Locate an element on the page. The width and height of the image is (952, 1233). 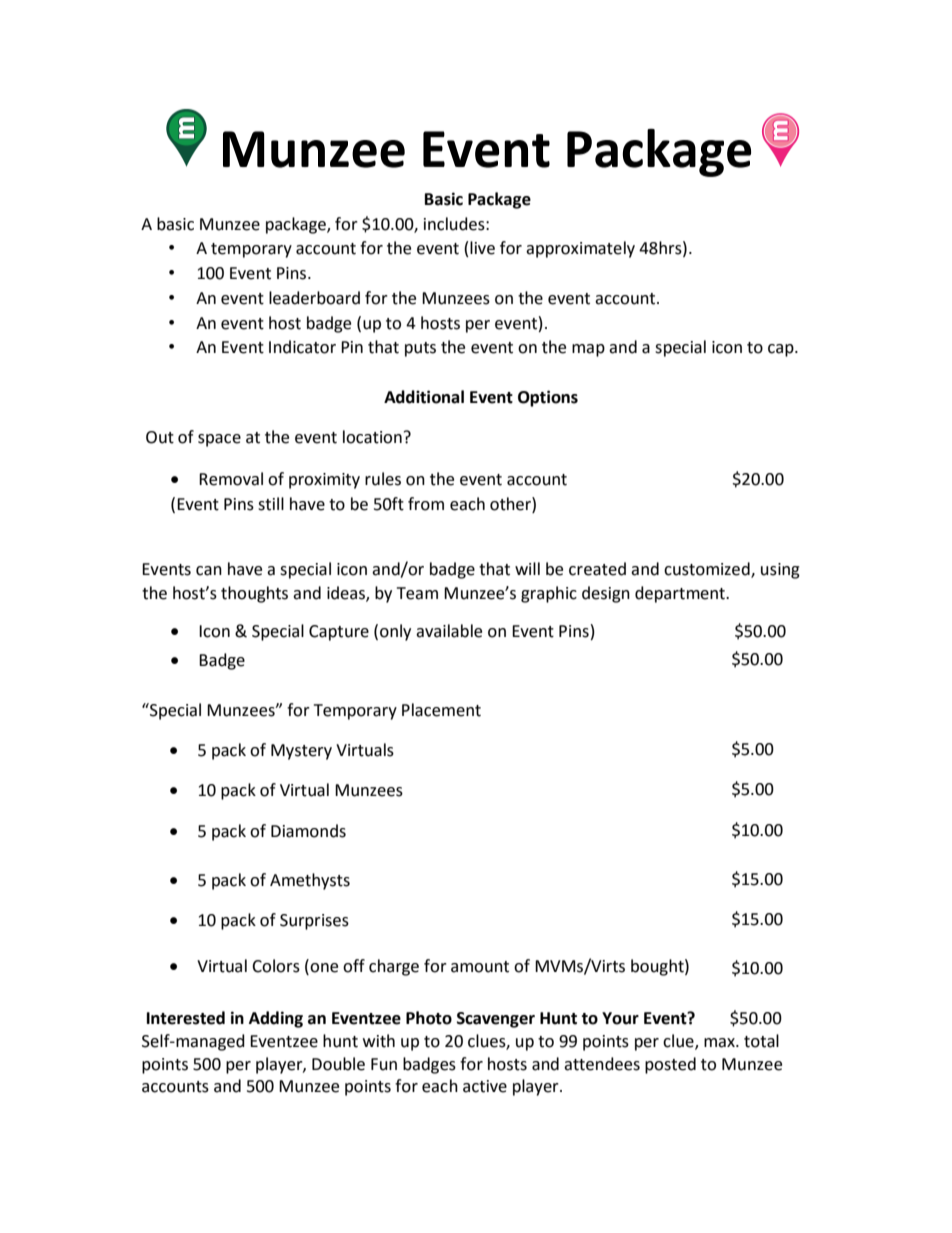
thoughts is located at coordinates (254, 594).
